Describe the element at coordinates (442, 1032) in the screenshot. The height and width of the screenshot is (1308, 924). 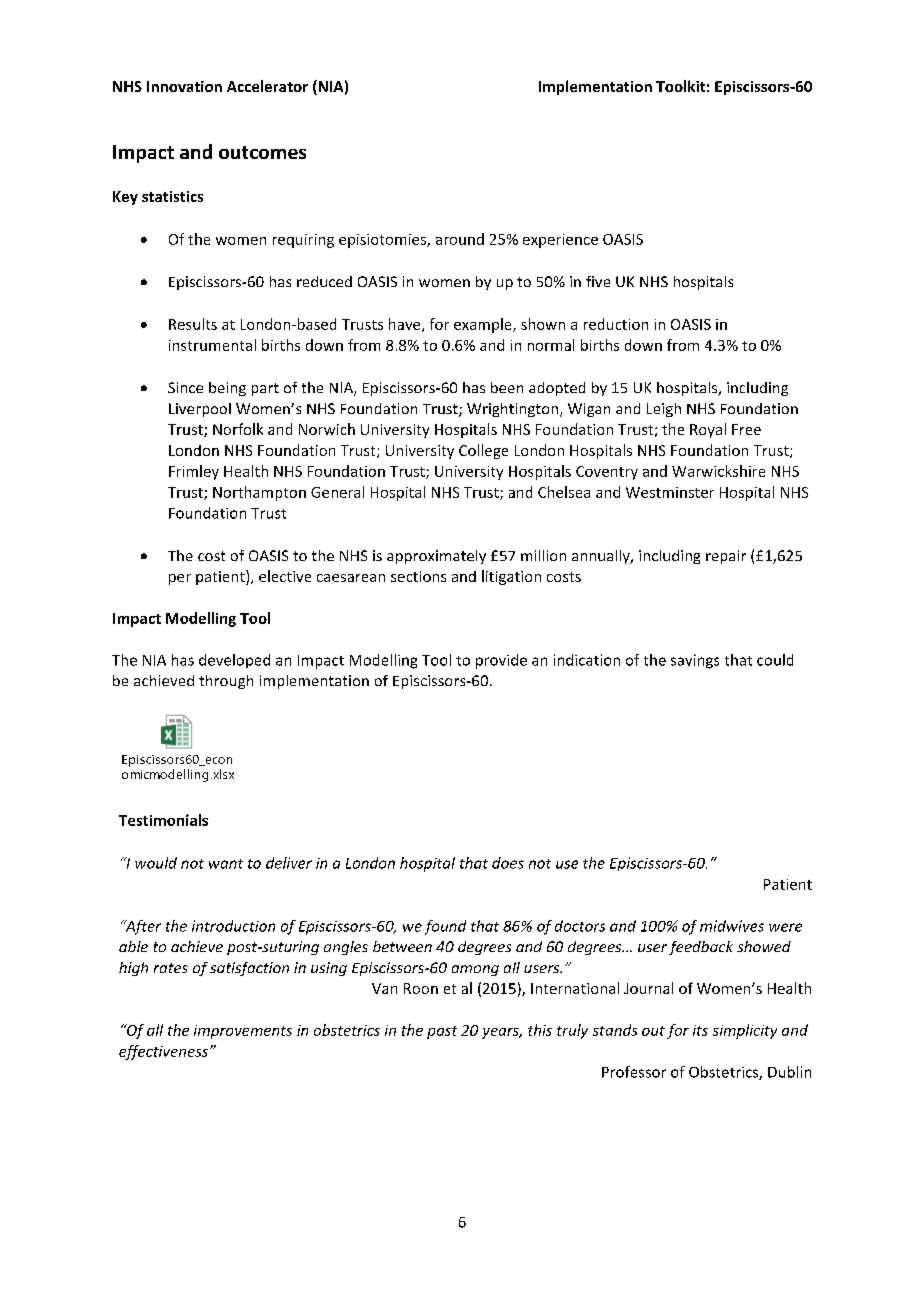
I see `past` at that location.
